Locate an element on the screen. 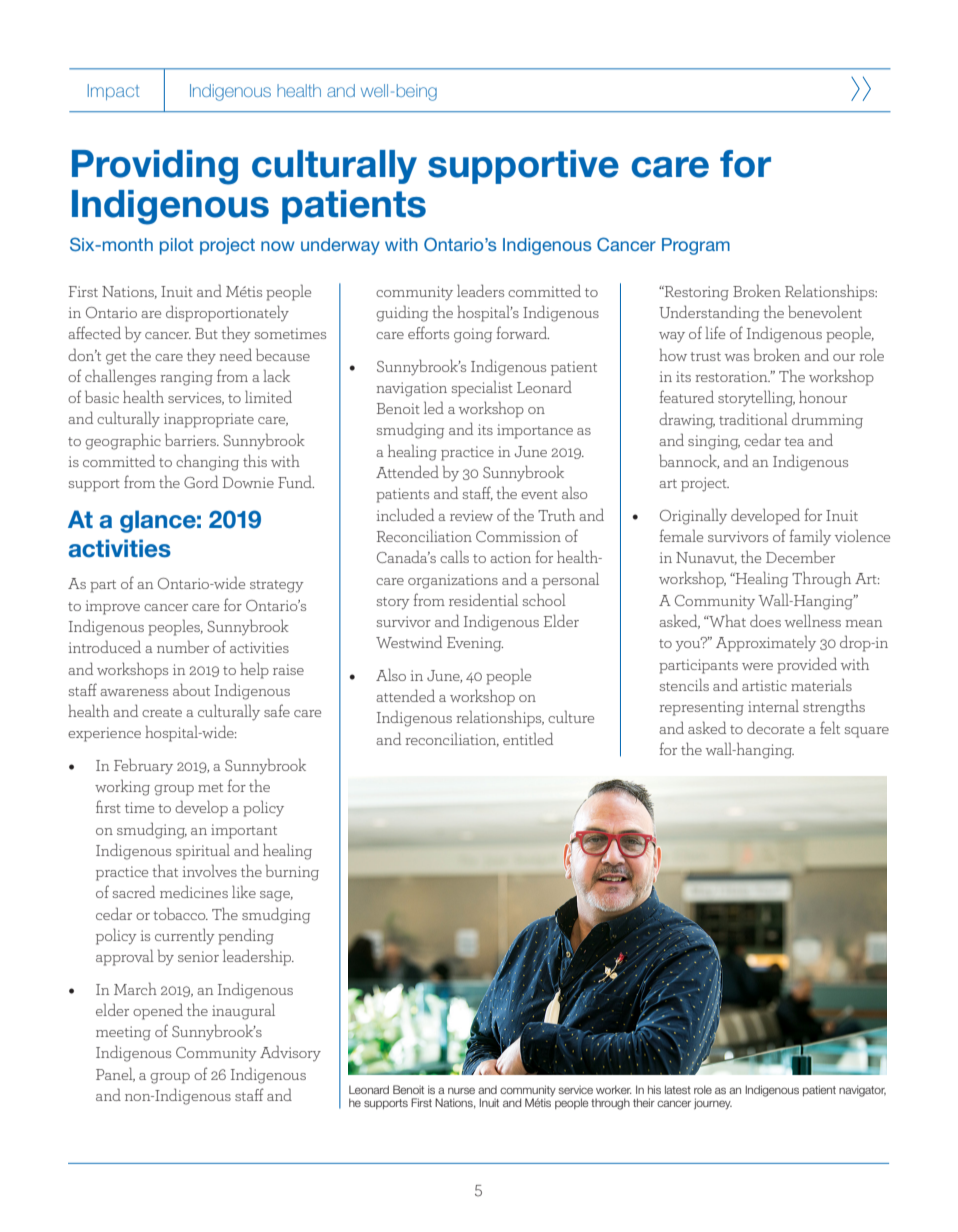  ranging is located at coordinates (187, 378).
